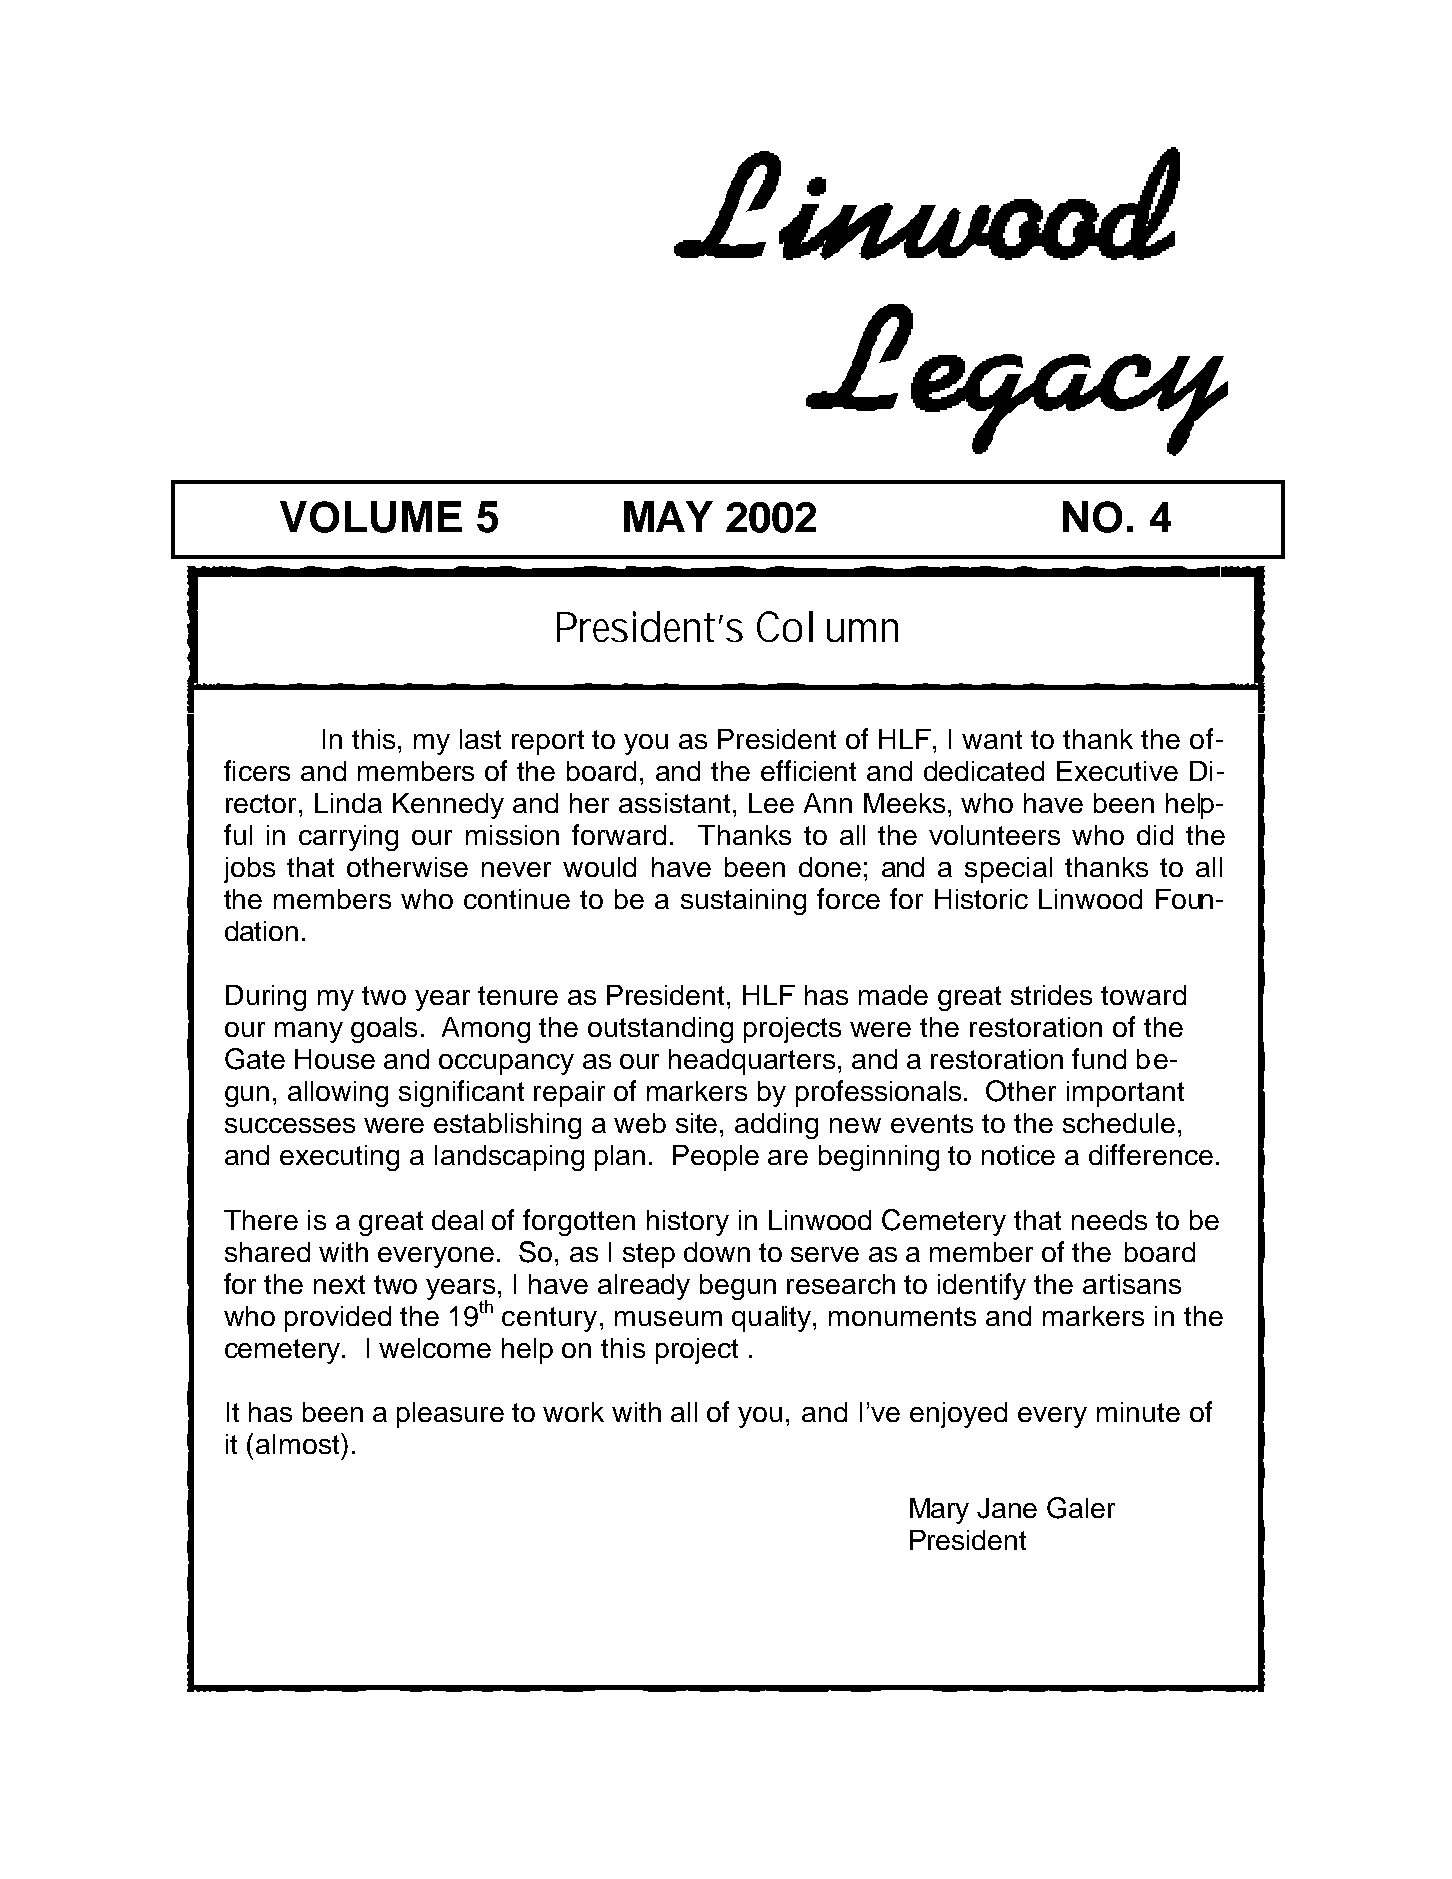 This image has height=1879, width=1452. Describe the element at coordinates (1109, 1220) in the image. I see `needs` at that location.
